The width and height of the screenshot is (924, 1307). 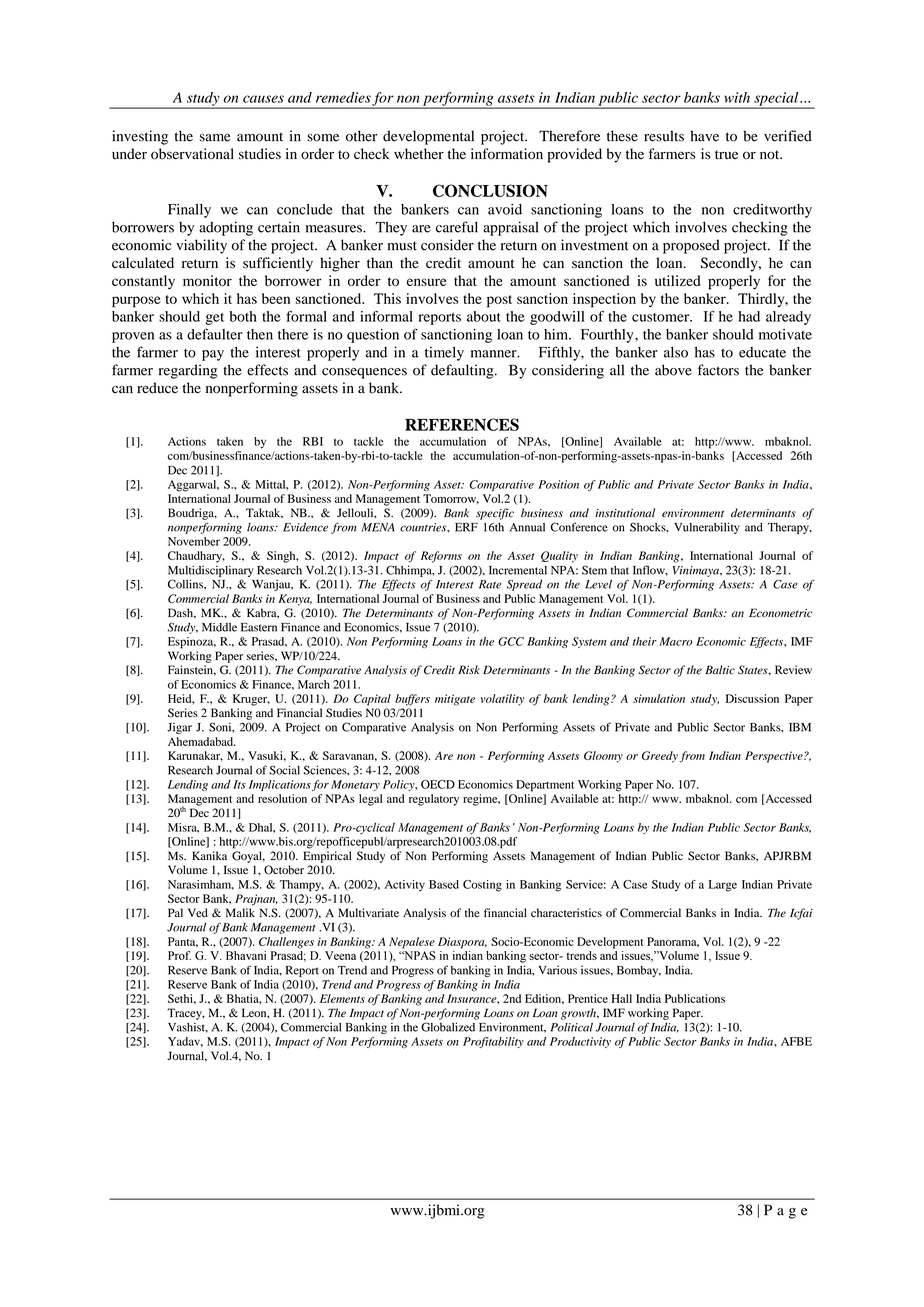 What do you see at coordinates (704, 136) in the screenshot?
I see `have` at bounding box center [704, 136].
